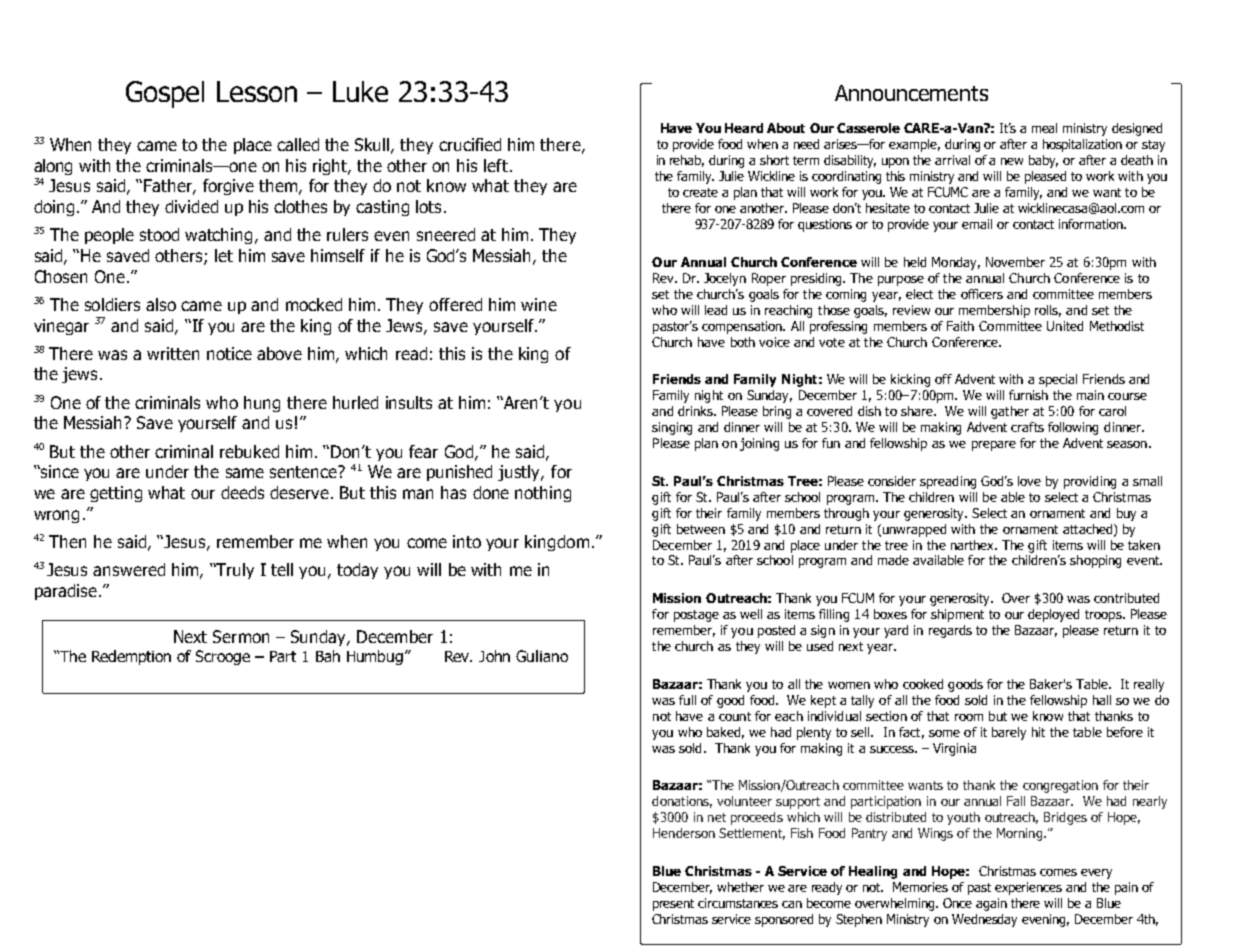 This screenshot has height=952, width=1233. I want to click on love, so click(1029, 481).
